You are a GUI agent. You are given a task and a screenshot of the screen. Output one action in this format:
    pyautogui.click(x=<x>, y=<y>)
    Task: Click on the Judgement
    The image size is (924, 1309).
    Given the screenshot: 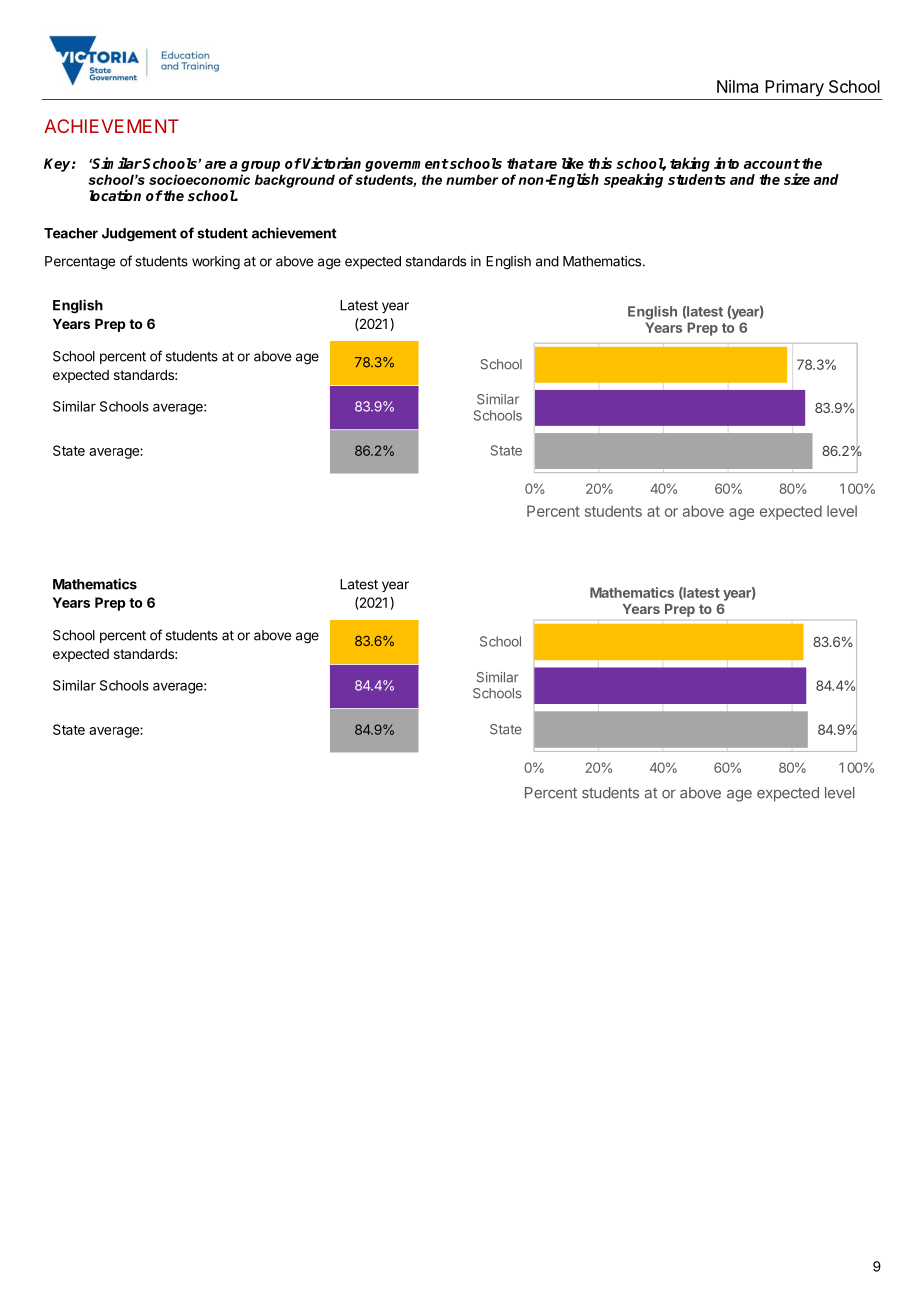 What is the action you would take?
    pyautogui.click(x=139, y=235)
